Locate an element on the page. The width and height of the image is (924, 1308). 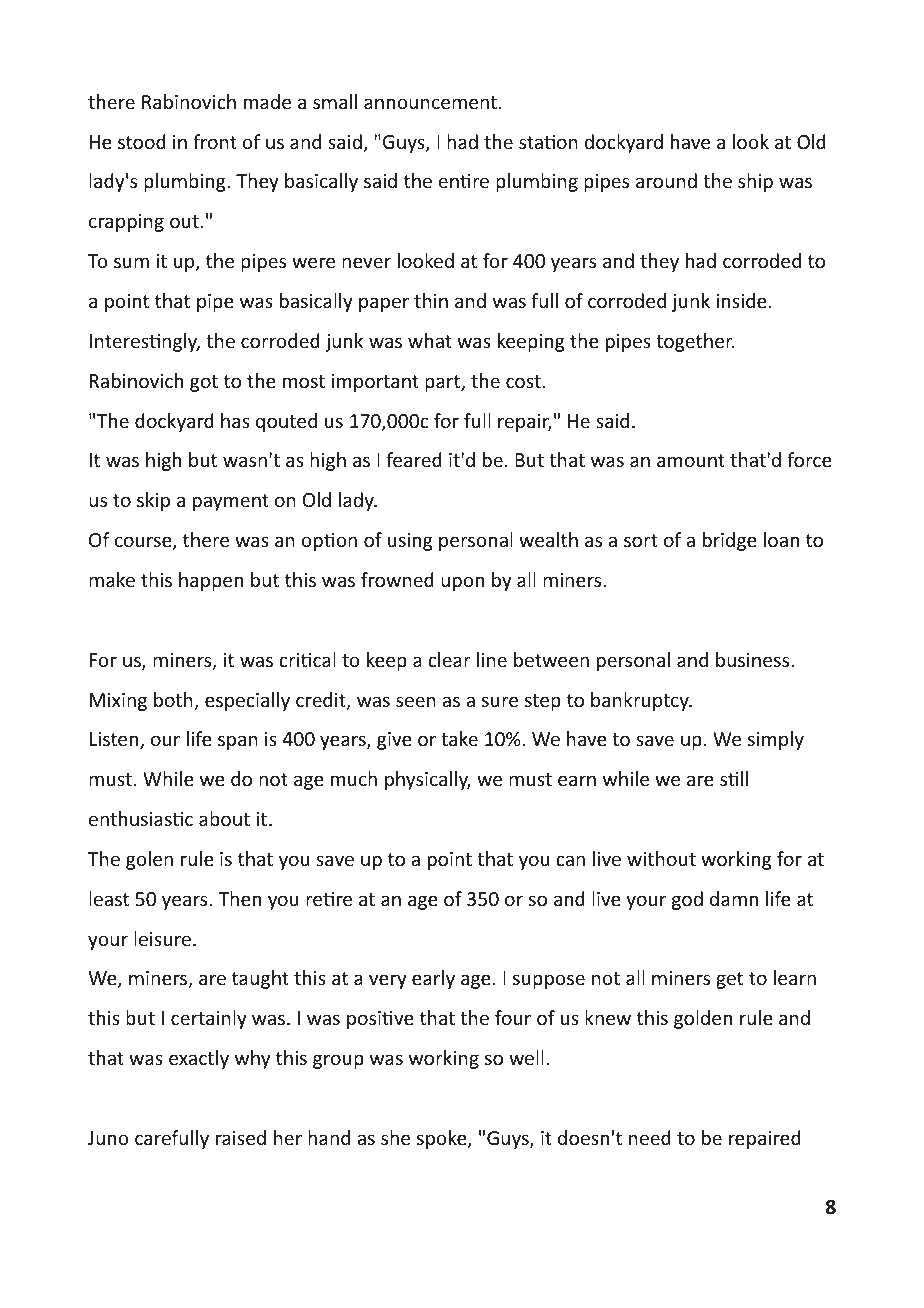
front is located at coordinates (215, 141).
